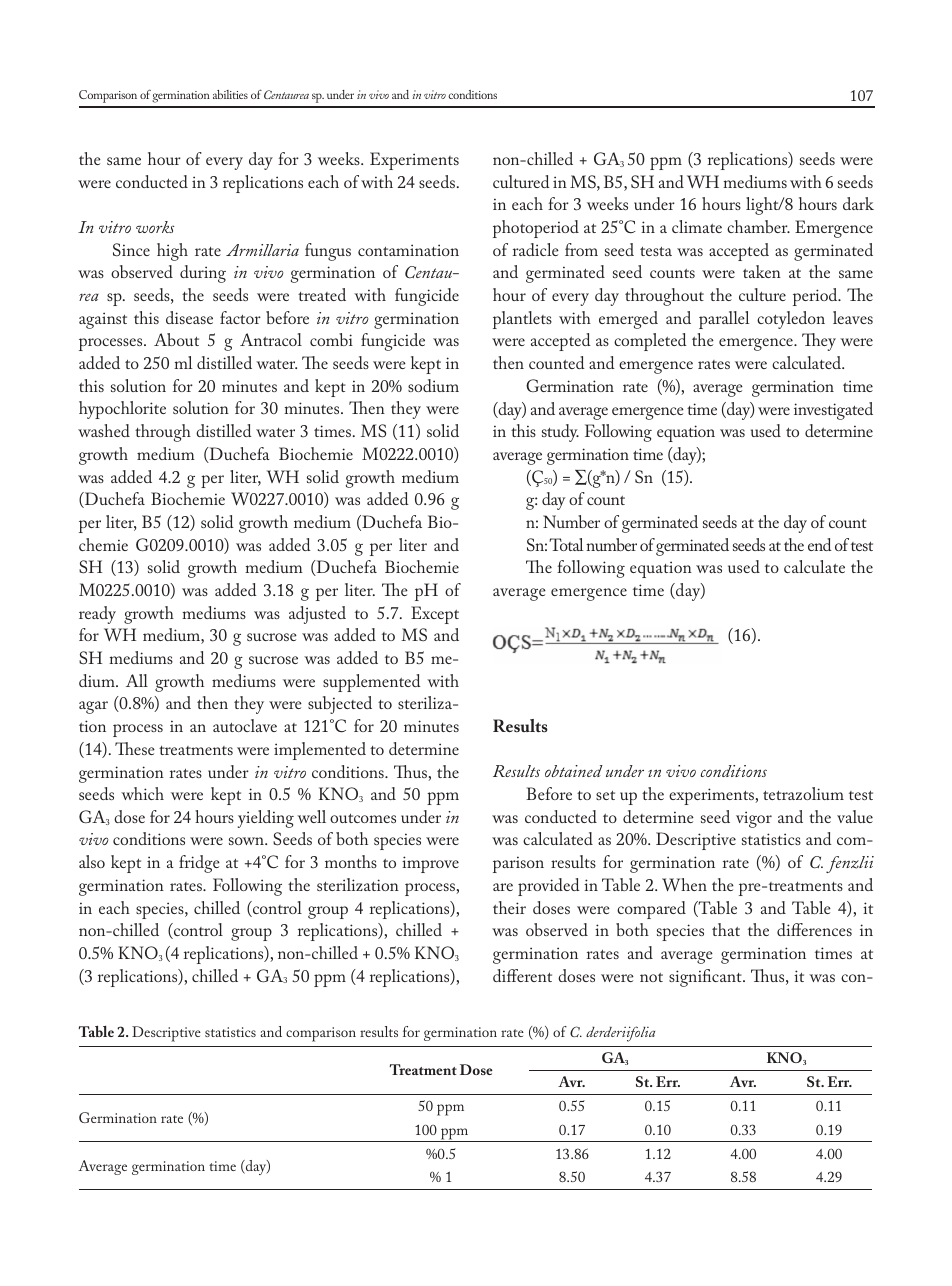 The height and width of the screenshot is (1286, 952). I want to click on Total, so click(566, 544).
